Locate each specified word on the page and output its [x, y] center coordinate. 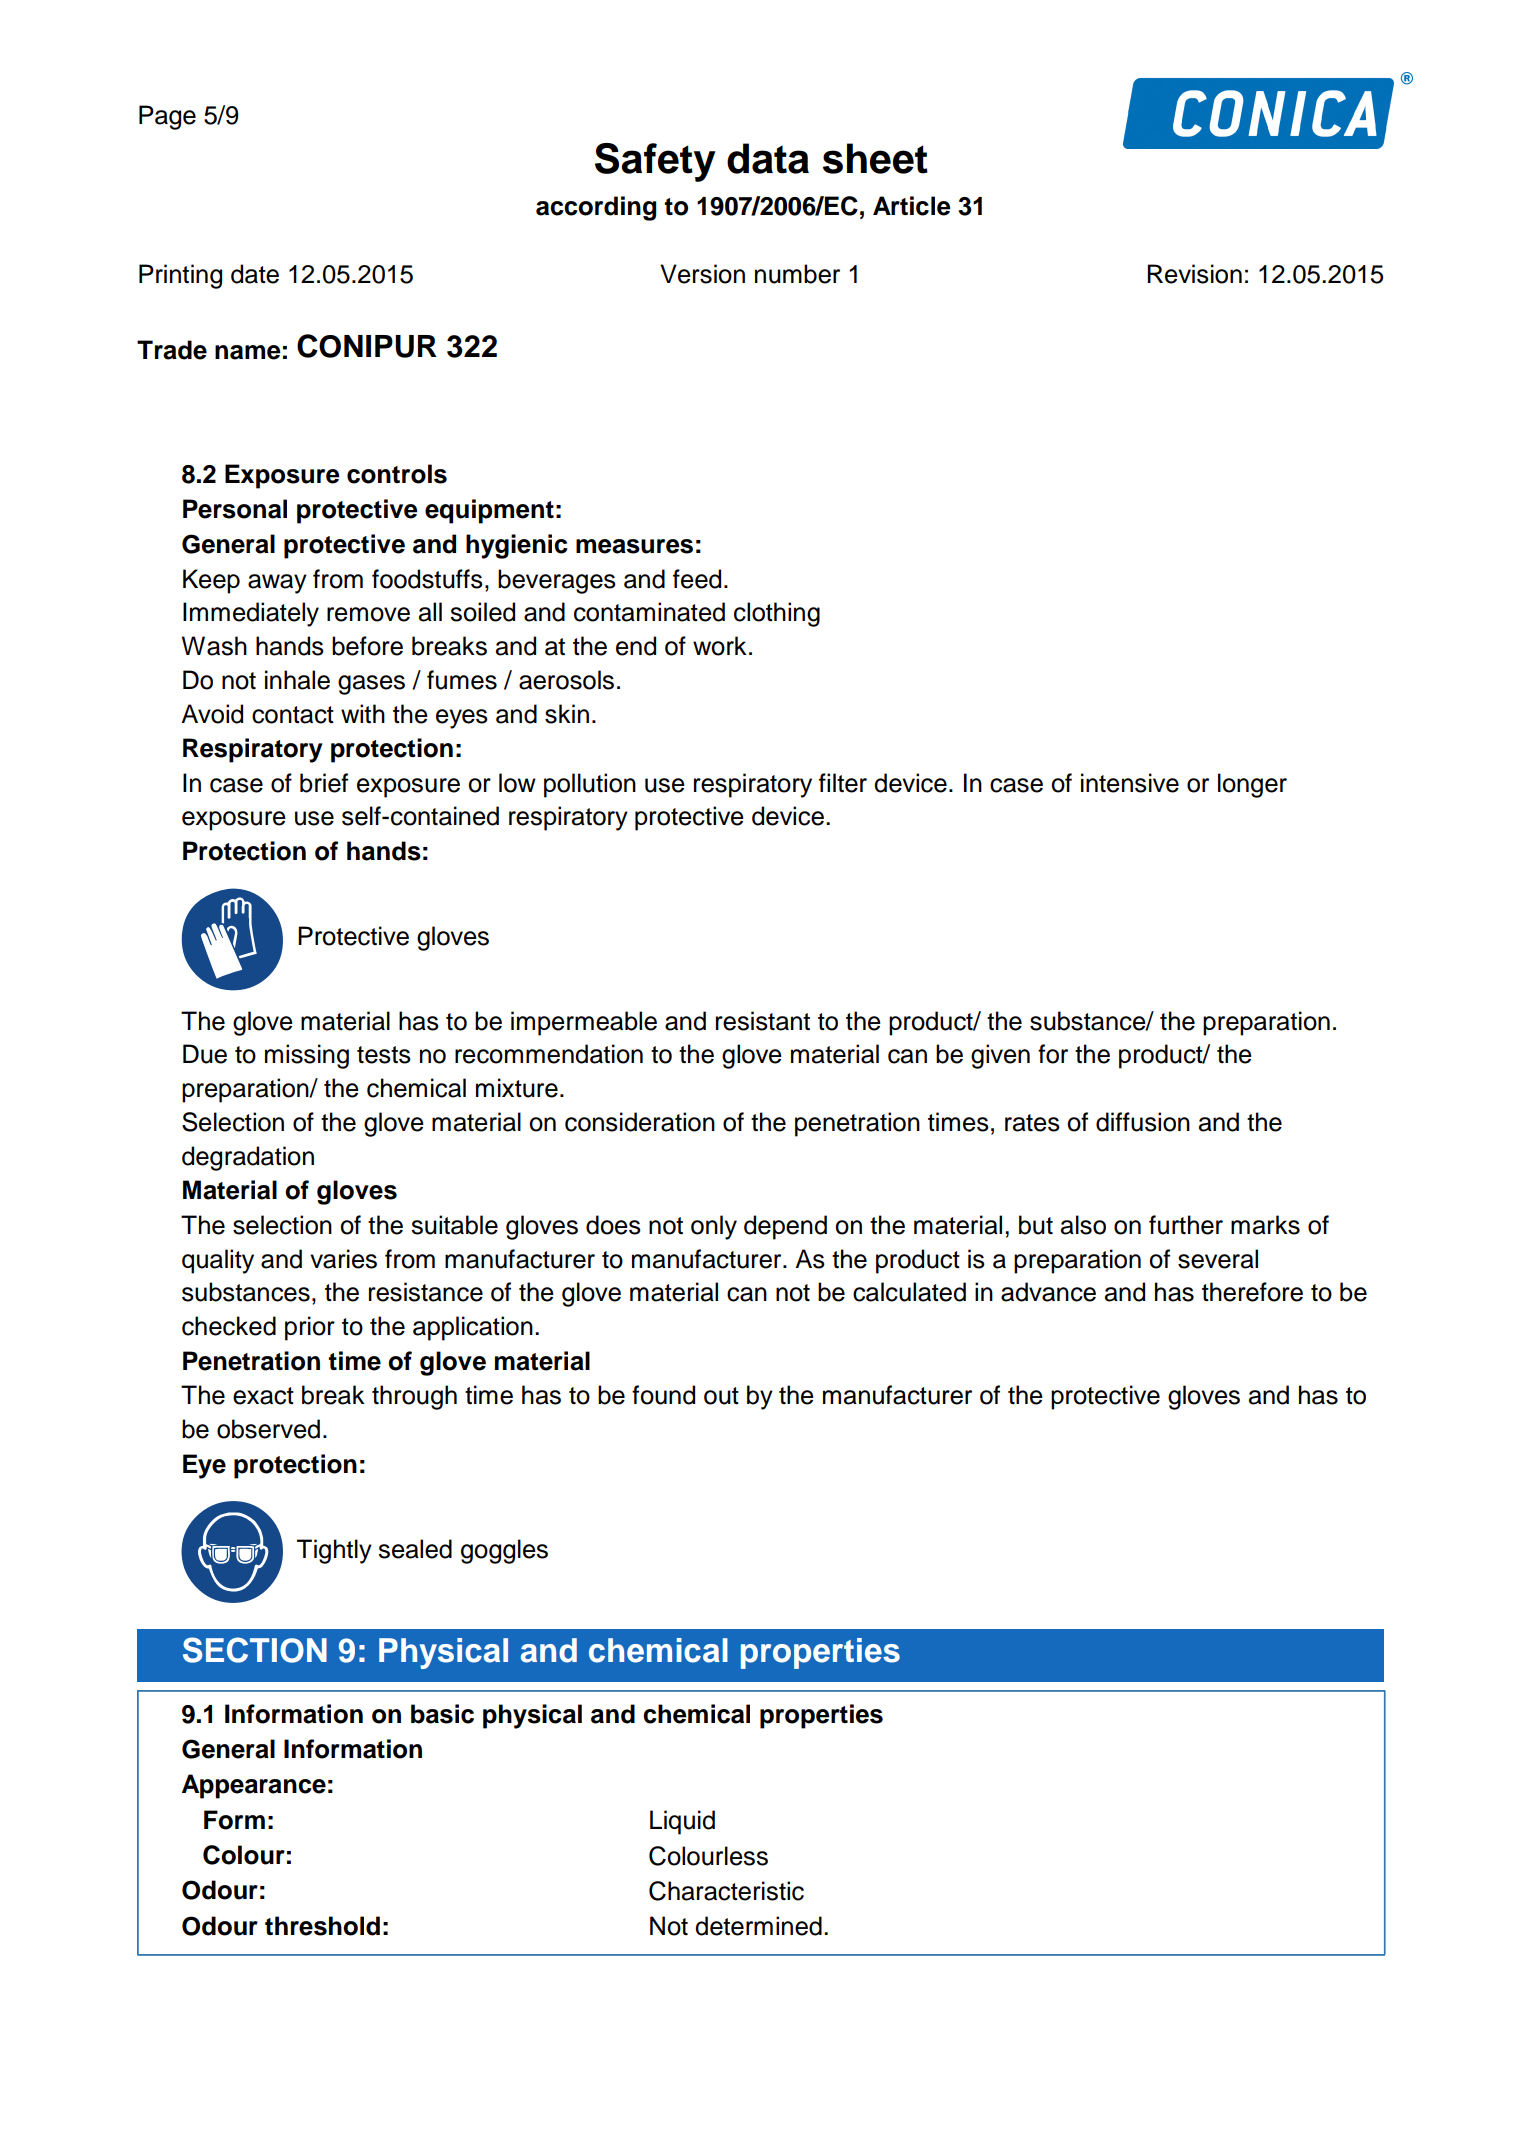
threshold [322, 1926]
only [714, 1227]
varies [343, 1259]
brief [324, 783]
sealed [415, 1549]
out [721, 1396]
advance [1048, 1292]
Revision [1194, 274]
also [1083, 1225]
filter [843, 783]
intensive [1130, 783]
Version [702, 274]
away [277, 584]
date [255, 274]
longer [1252, 785]
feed [697, 579]
